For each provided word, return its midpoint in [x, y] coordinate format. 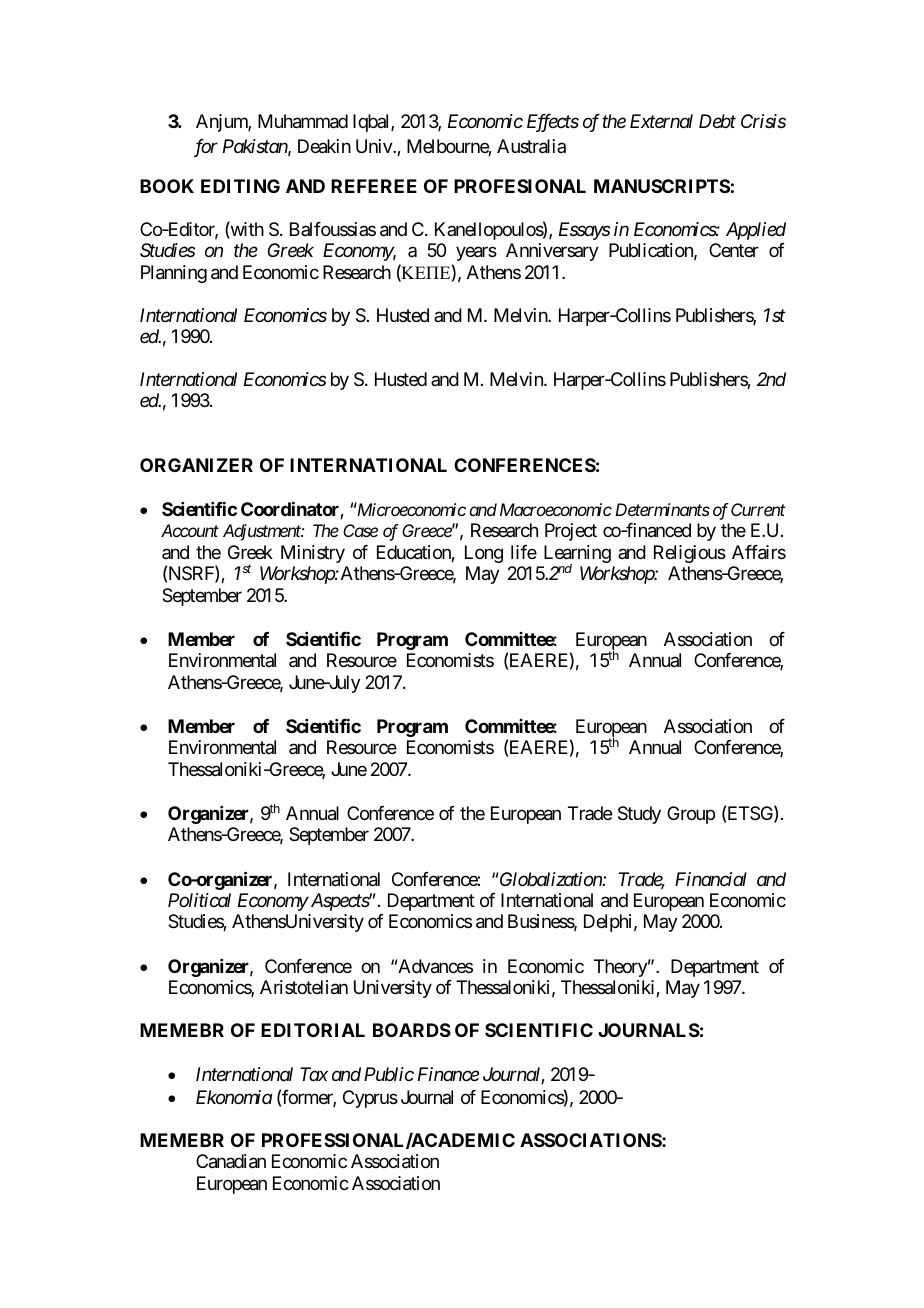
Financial [711, 879]
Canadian [231, 1161]
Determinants [662, 509]
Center [734, 250]
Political [199, 900]
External [661, 121]
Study [639, 815]
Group [691, 815]
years [476, 254]
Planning [174, 274]
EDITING [240, 186]
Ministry [313, 554]
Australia [531, 146]
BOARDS [412, 1030]
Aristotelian [304, 987]
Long [484, 554]
